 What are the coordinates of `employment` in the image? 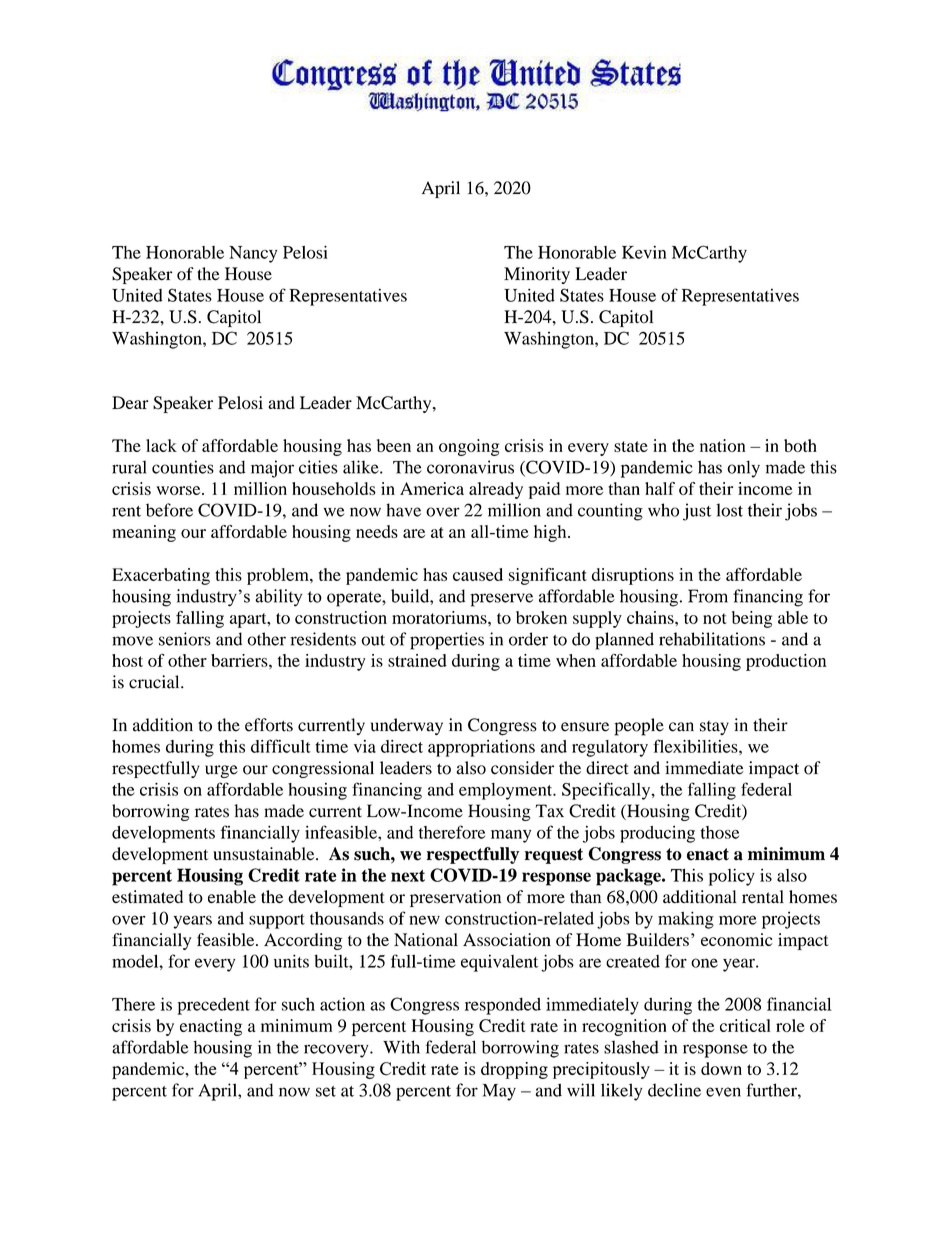 It's located at (507, 791).
